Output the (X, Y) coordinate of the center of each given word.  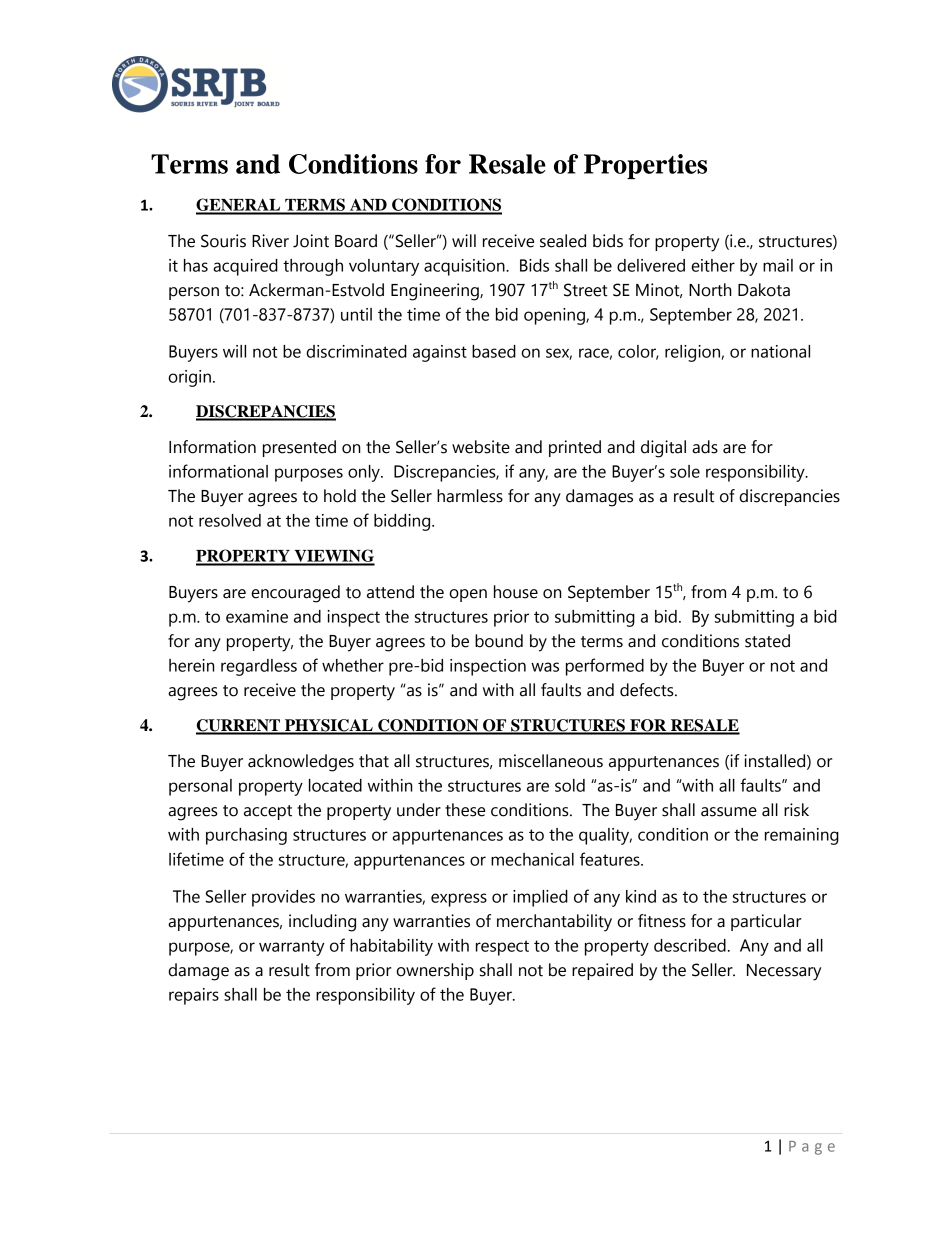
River (270, 241)
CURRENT (239, 726)
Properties (645, 166)
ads (705, 447)
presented (299, 448)
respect (502, 948)
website (481, 447)
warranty (292, 948)
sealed (563, 241)
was (545, 667)
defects (648, 690)
